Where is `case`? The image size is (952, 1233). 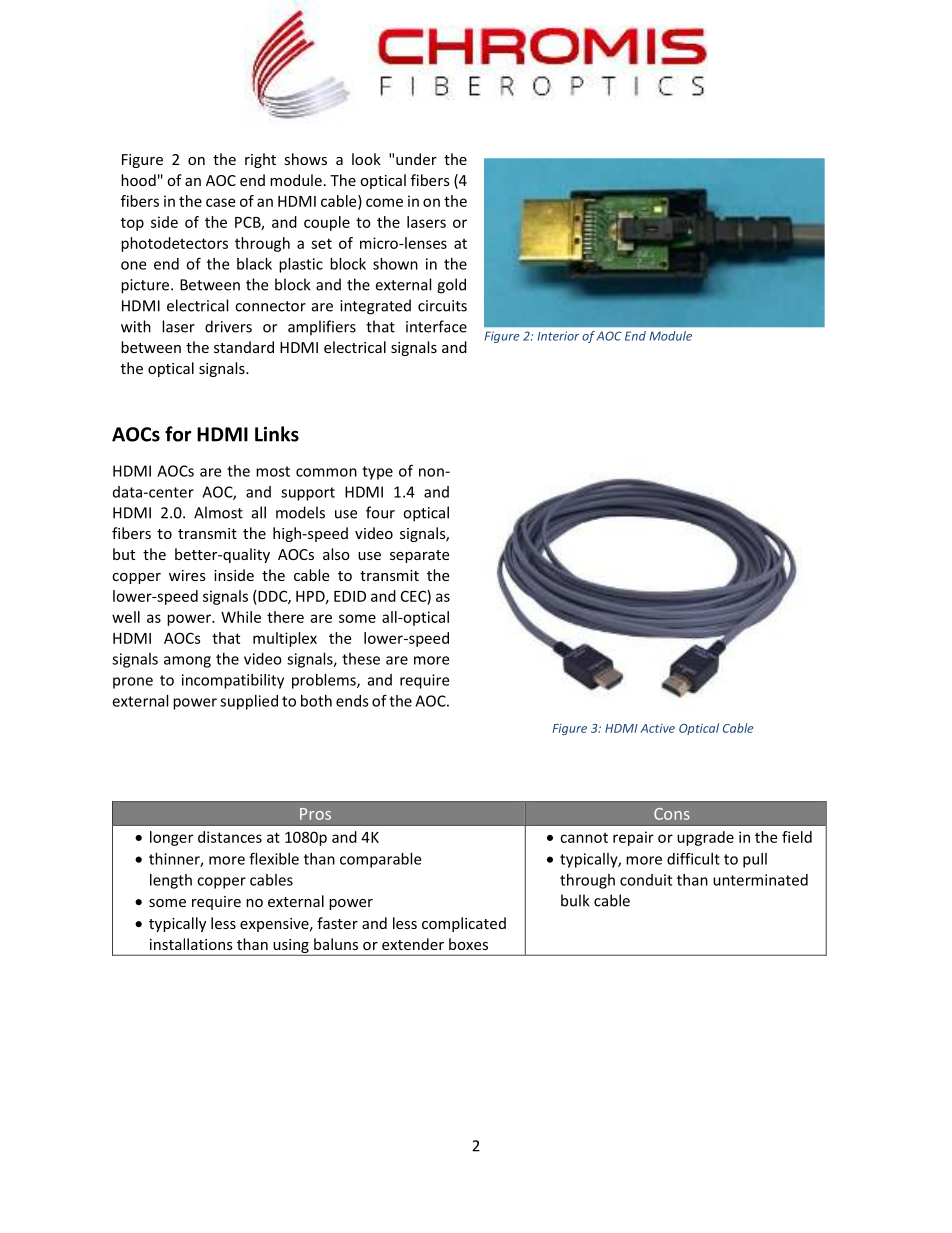
case is located at coordinates (220, 202).
